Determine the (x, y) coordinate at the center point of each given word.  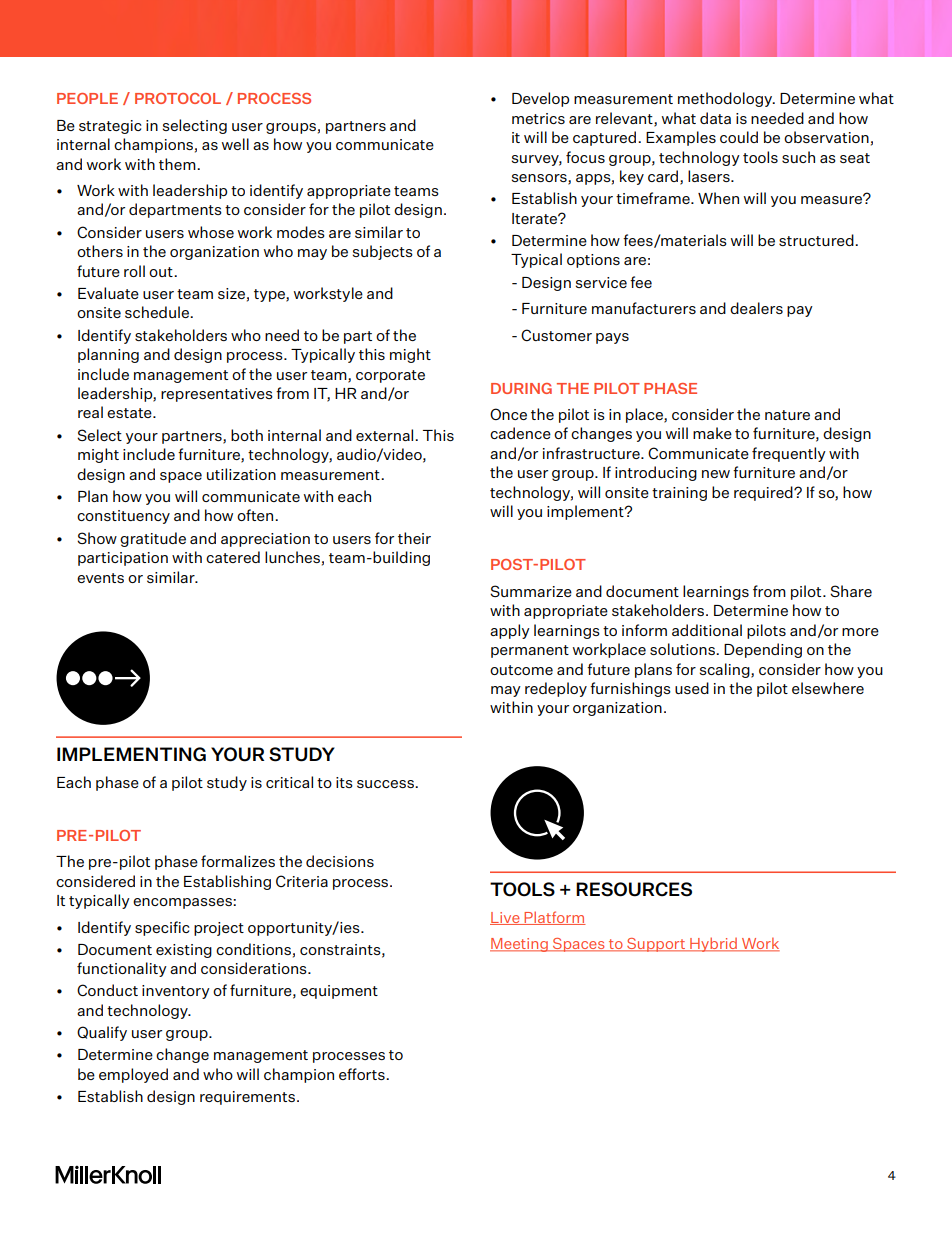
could (739, 137)
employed (133, 1075)
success (386, 784)
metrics (538, 118)
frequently (789, 454)
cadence (520, 433)
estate (130, 413)
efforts (363, 1074)
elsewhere (828, 688)
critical (289, 782)
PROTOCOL (178, 98)
